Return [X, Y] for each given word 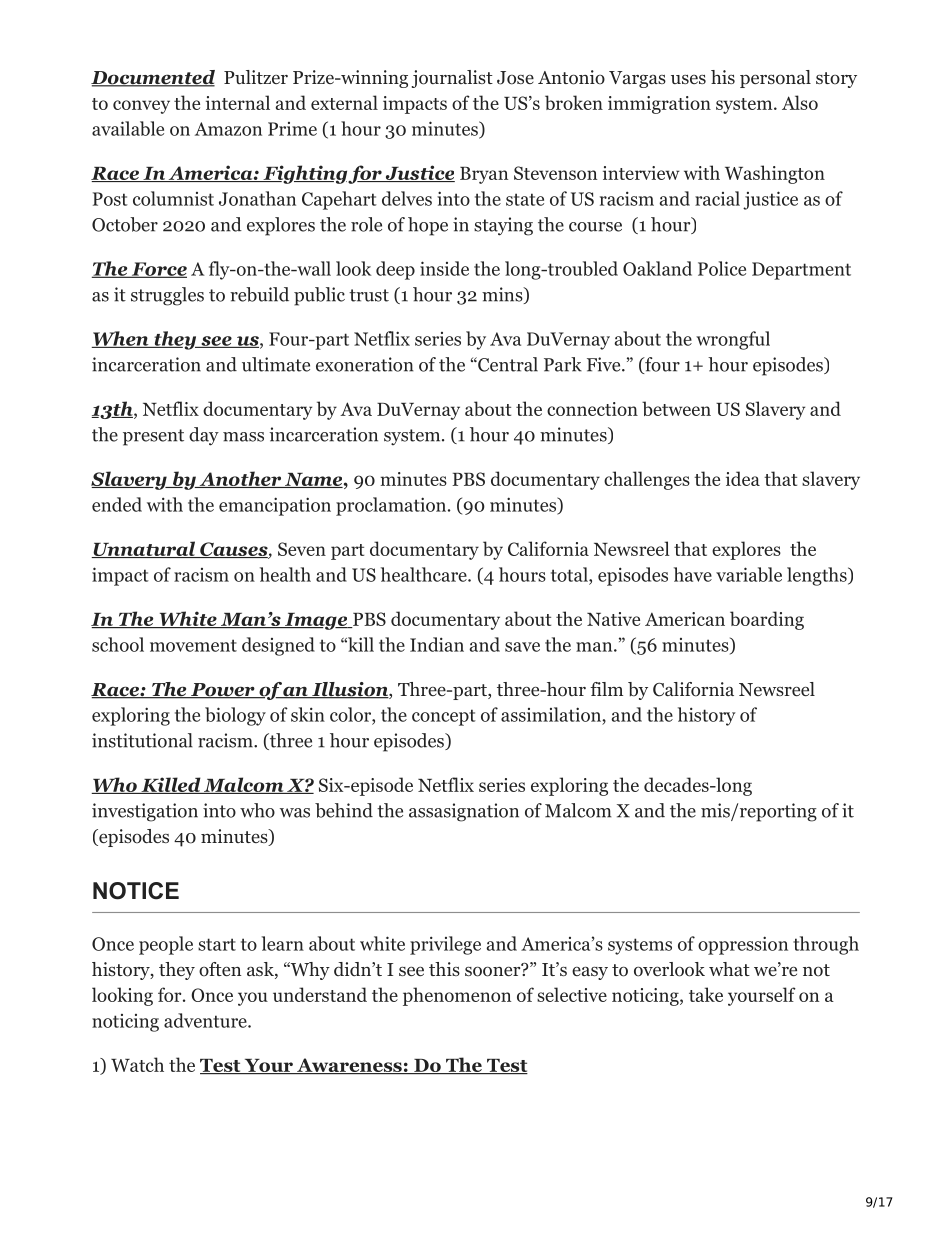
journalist [452, 79]
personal [775, 79]
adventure [206, 1020]
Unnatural [144, 549]
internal [238, 102]
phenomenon [457, 996]
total [570, 574]
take [706, 994]
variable [749, 574]
